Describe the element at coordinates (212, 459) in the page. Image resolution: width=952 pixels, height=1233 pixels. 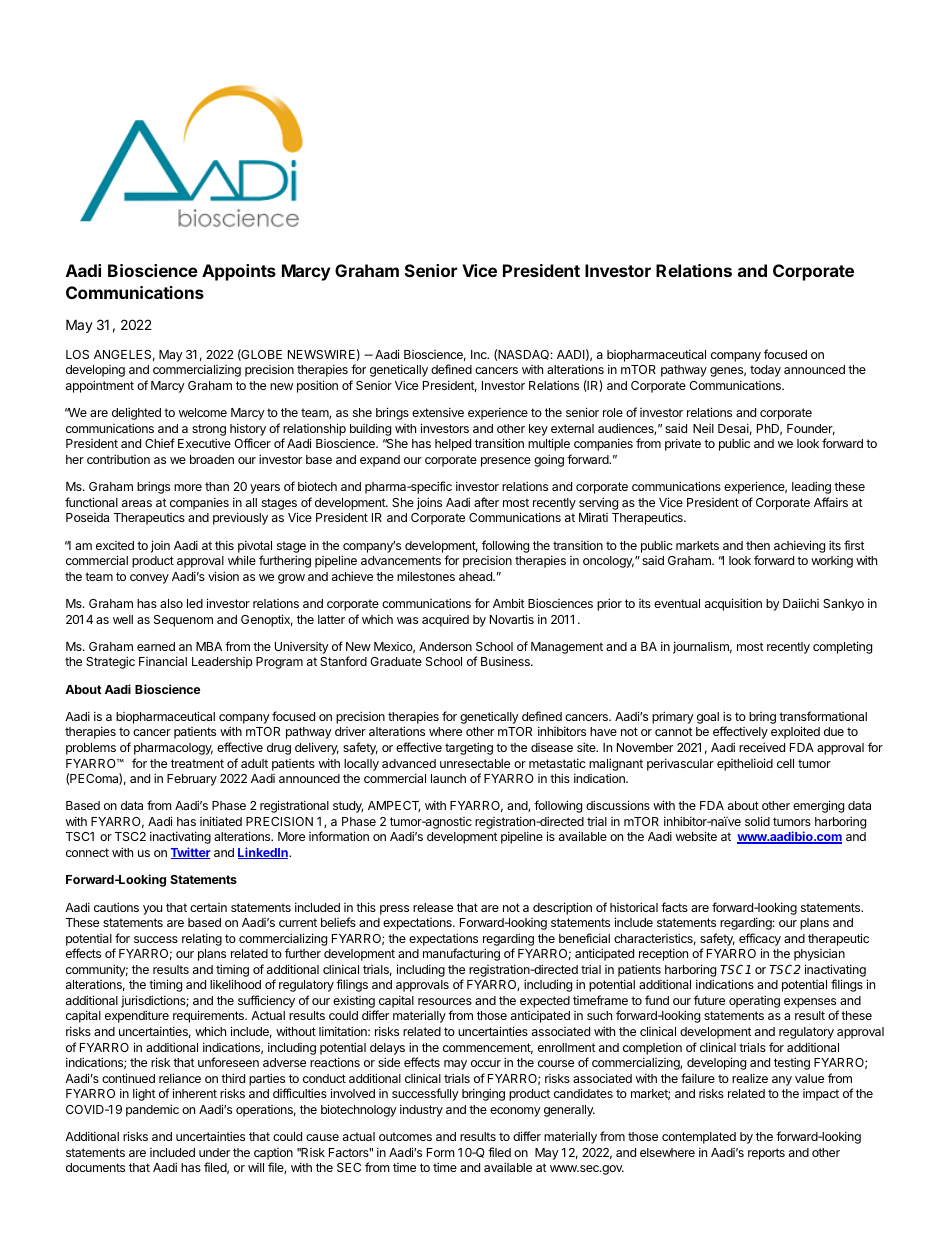
I see `broaden` at that location.
